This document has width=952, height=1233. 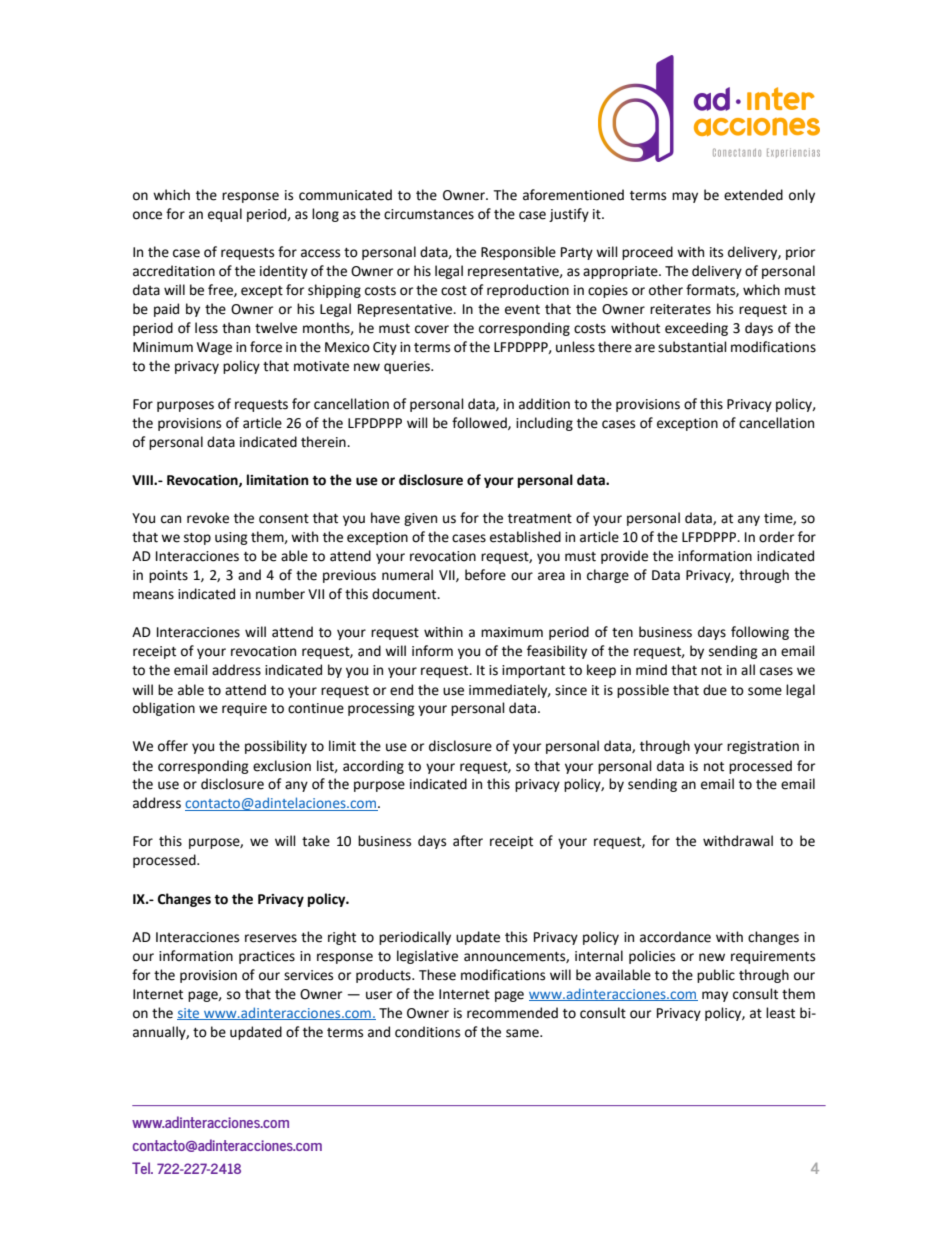 What do you see at coordinates (763, 747) in the document?
I see `registration` at bounding box center [763, 747].
